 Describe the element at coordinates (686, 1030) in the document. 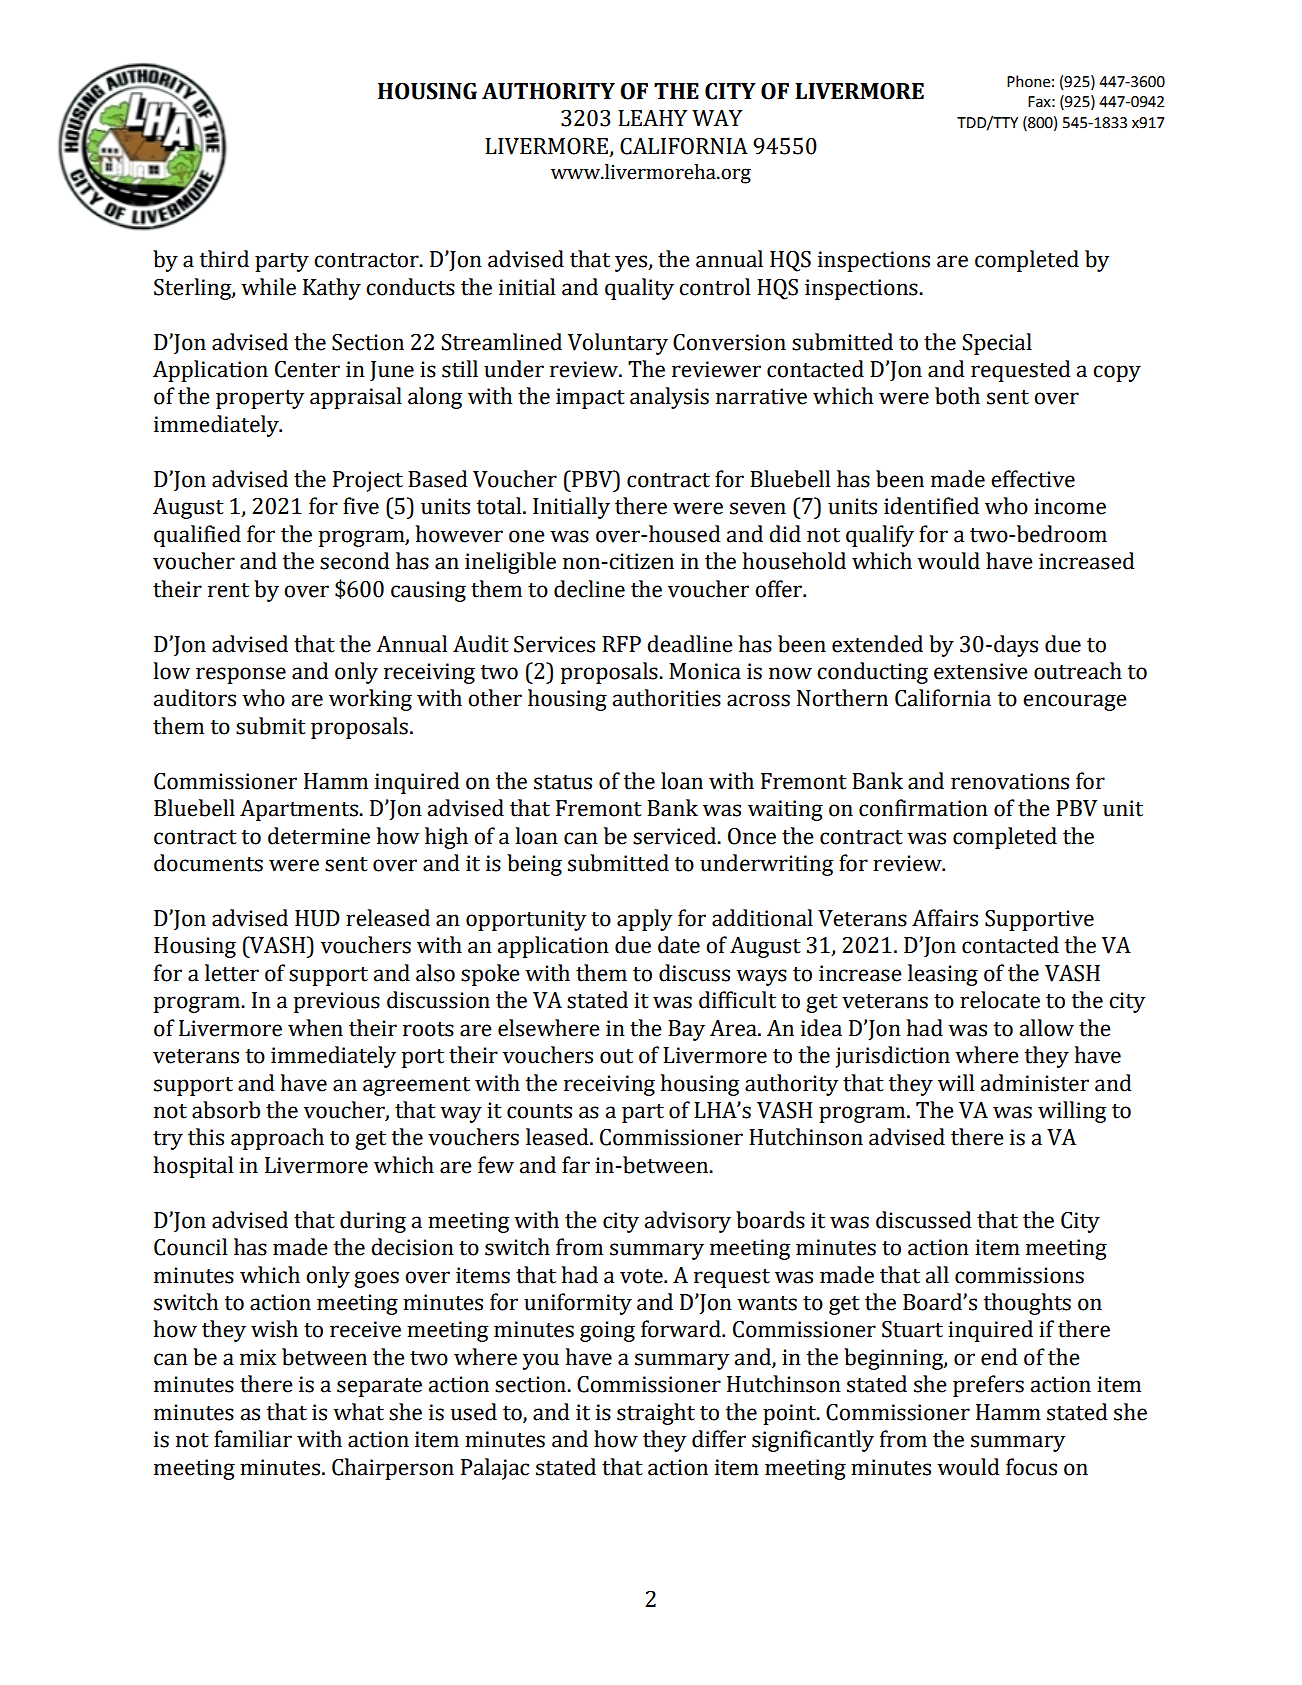

I see `Bay` at that location.
